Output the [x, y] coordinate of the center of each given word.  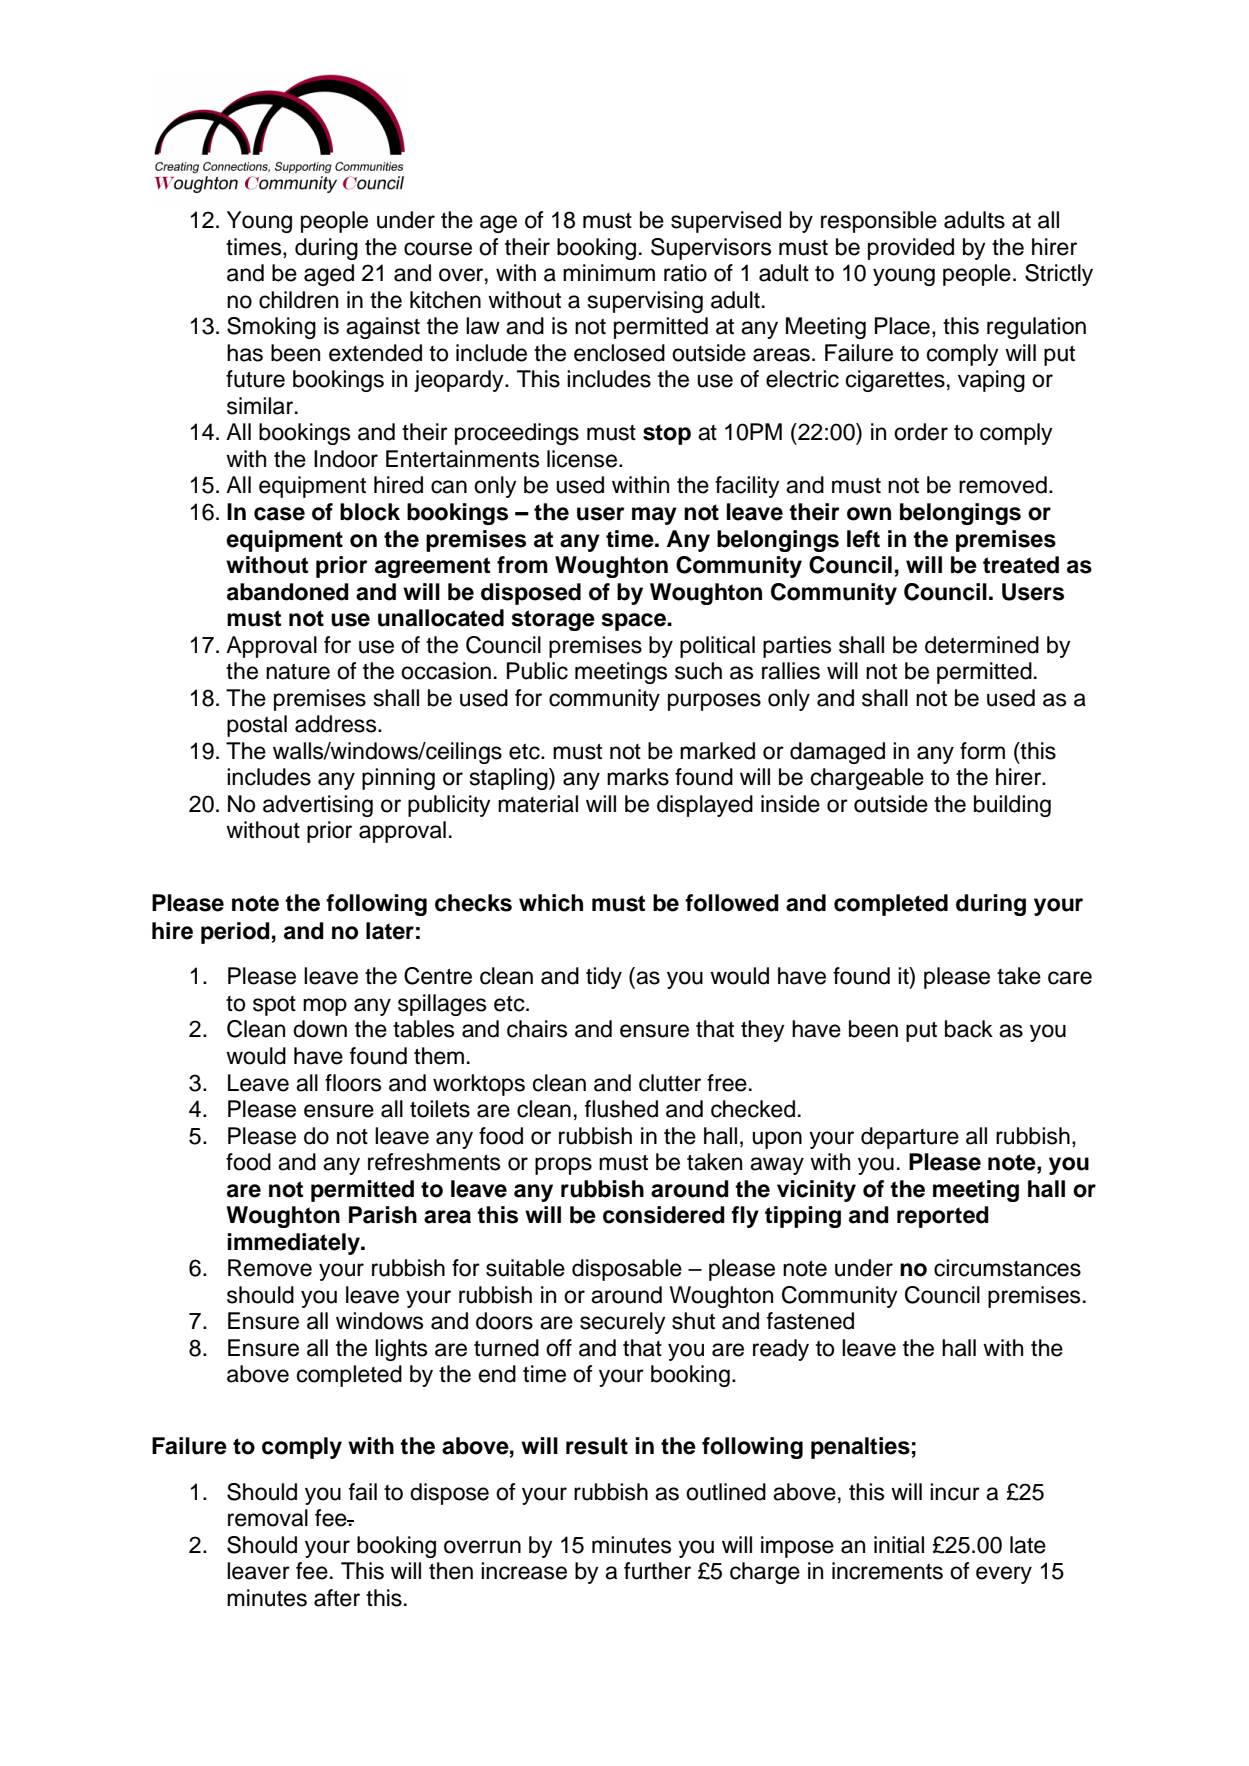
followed [732, 903]
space [635, 622]
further [657, 1571]
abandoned [288, 592]
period [235, 933]
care [1070, 978]
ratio [685, 273]
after [337, 1598]
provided [911, 249]
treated [1021, 565]
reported [943, 1217]
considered [664, 1215]
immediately [294, 1244]
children [298, 300]
